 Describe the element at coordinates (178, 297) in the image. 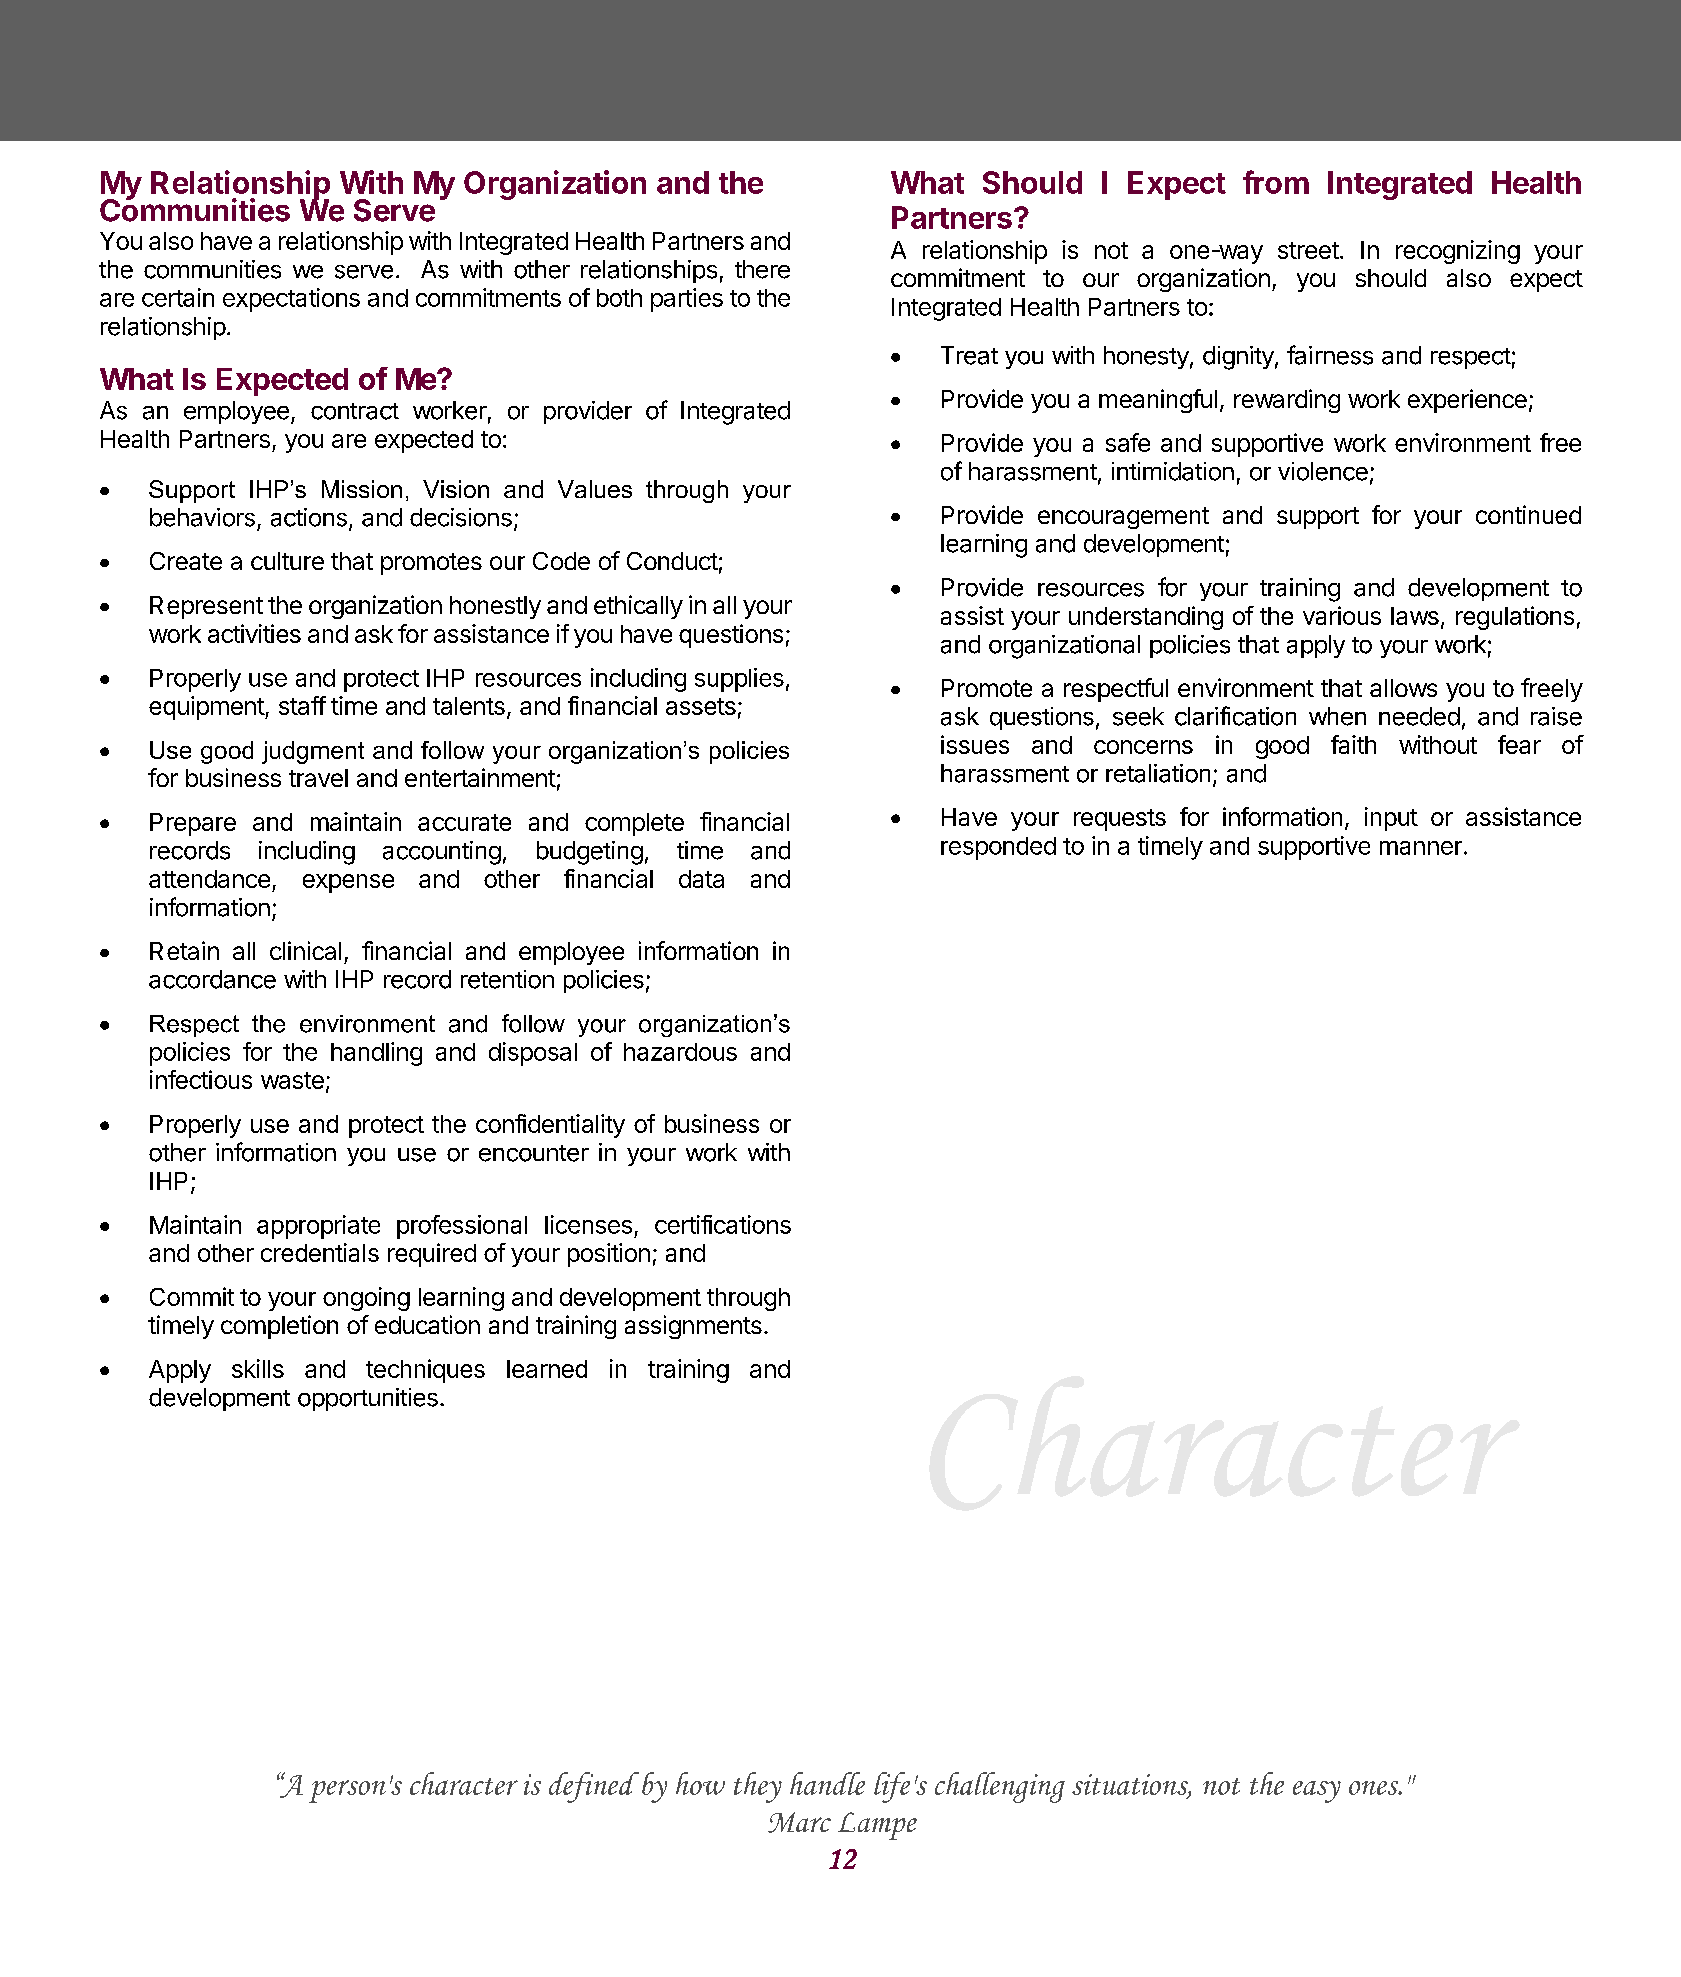

I see `certain` at that location.
